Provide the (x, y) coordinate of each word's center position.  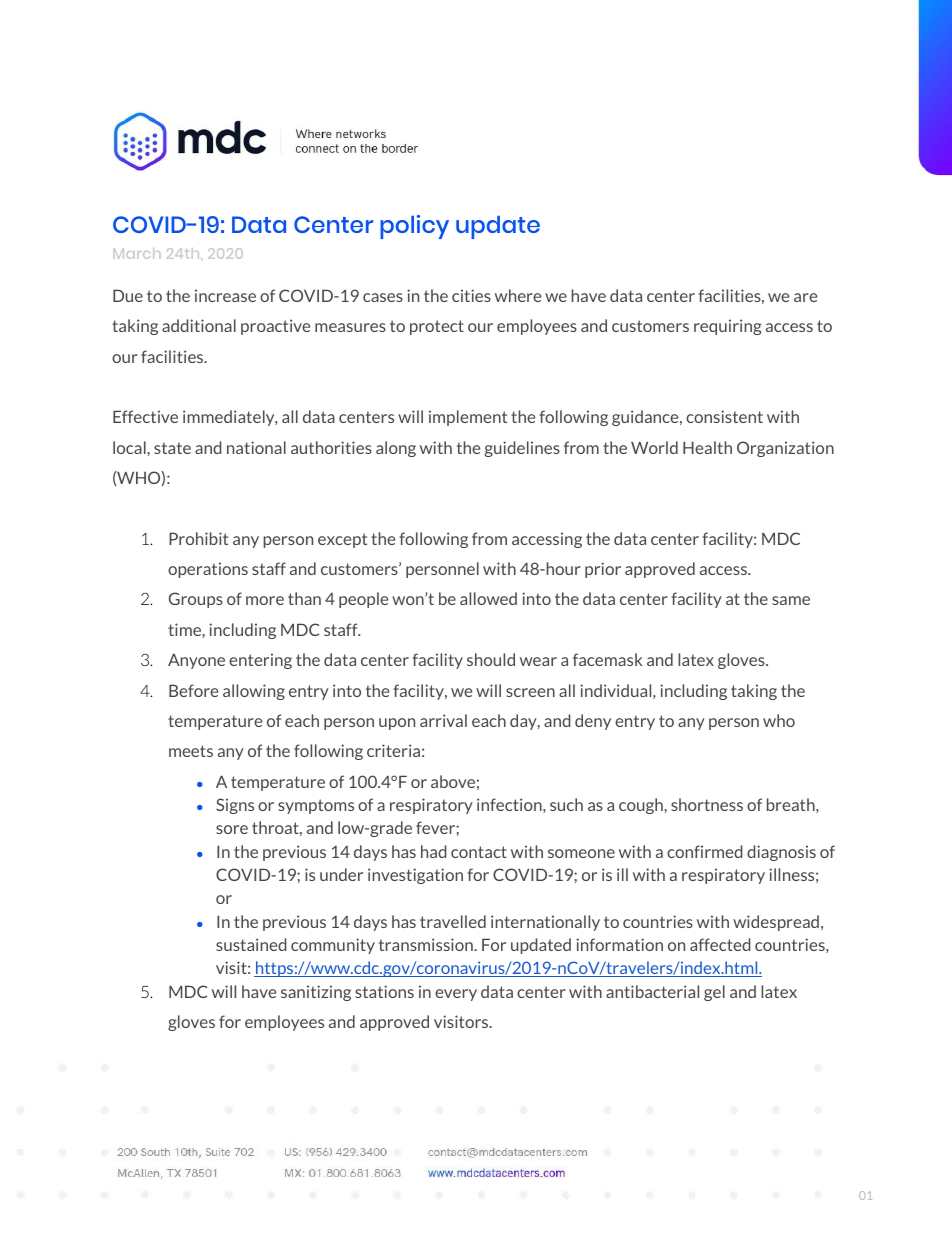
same (791, 600)
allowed (488, 598)
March (137, 253)
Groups (196, 600)
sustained (251, 944)
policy (414, 227)
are (805, 297)
